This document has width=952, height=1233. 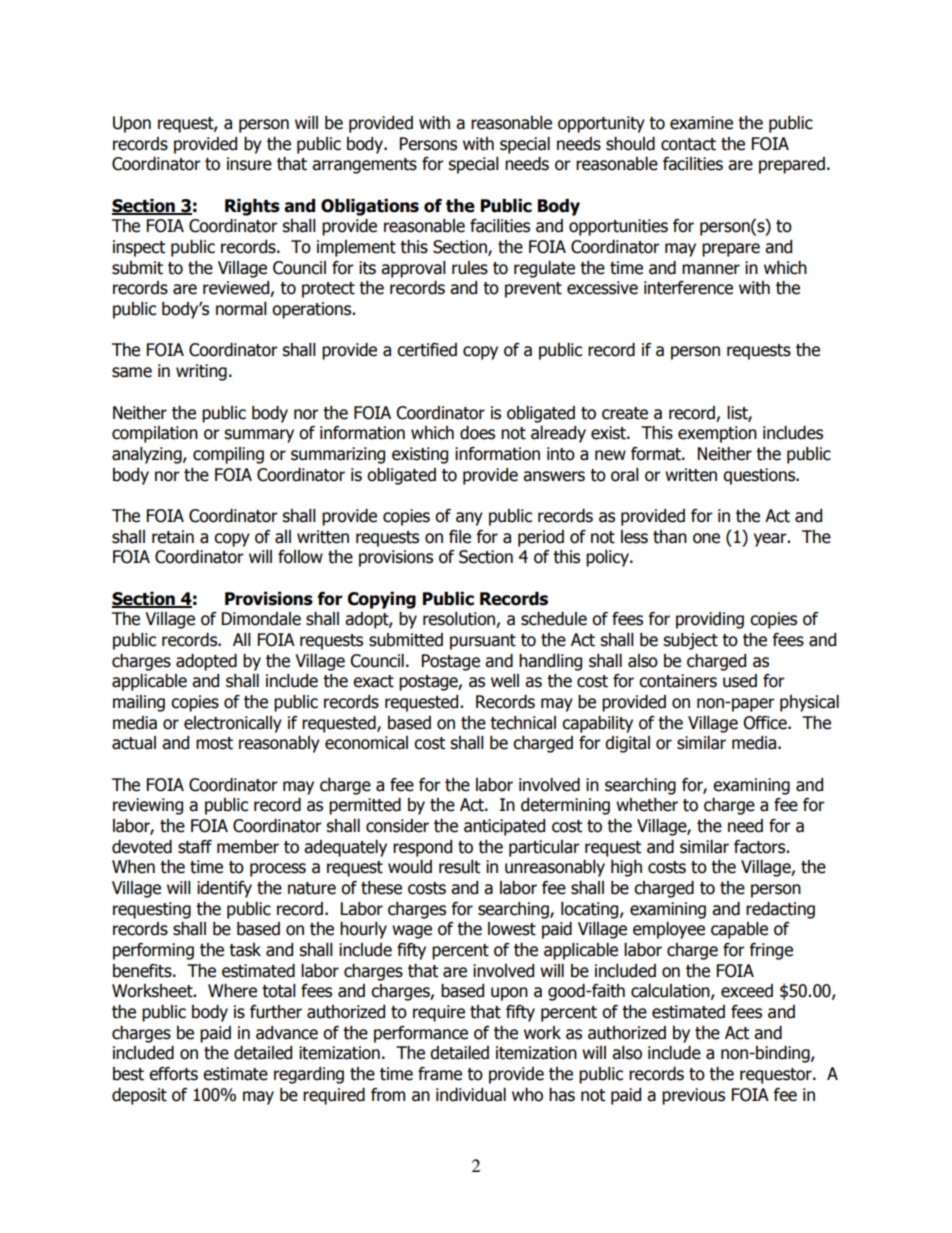 What do you see at coordinates (693, 1096) in the document?
I see `previous` at bounding box center [693, 1096].
